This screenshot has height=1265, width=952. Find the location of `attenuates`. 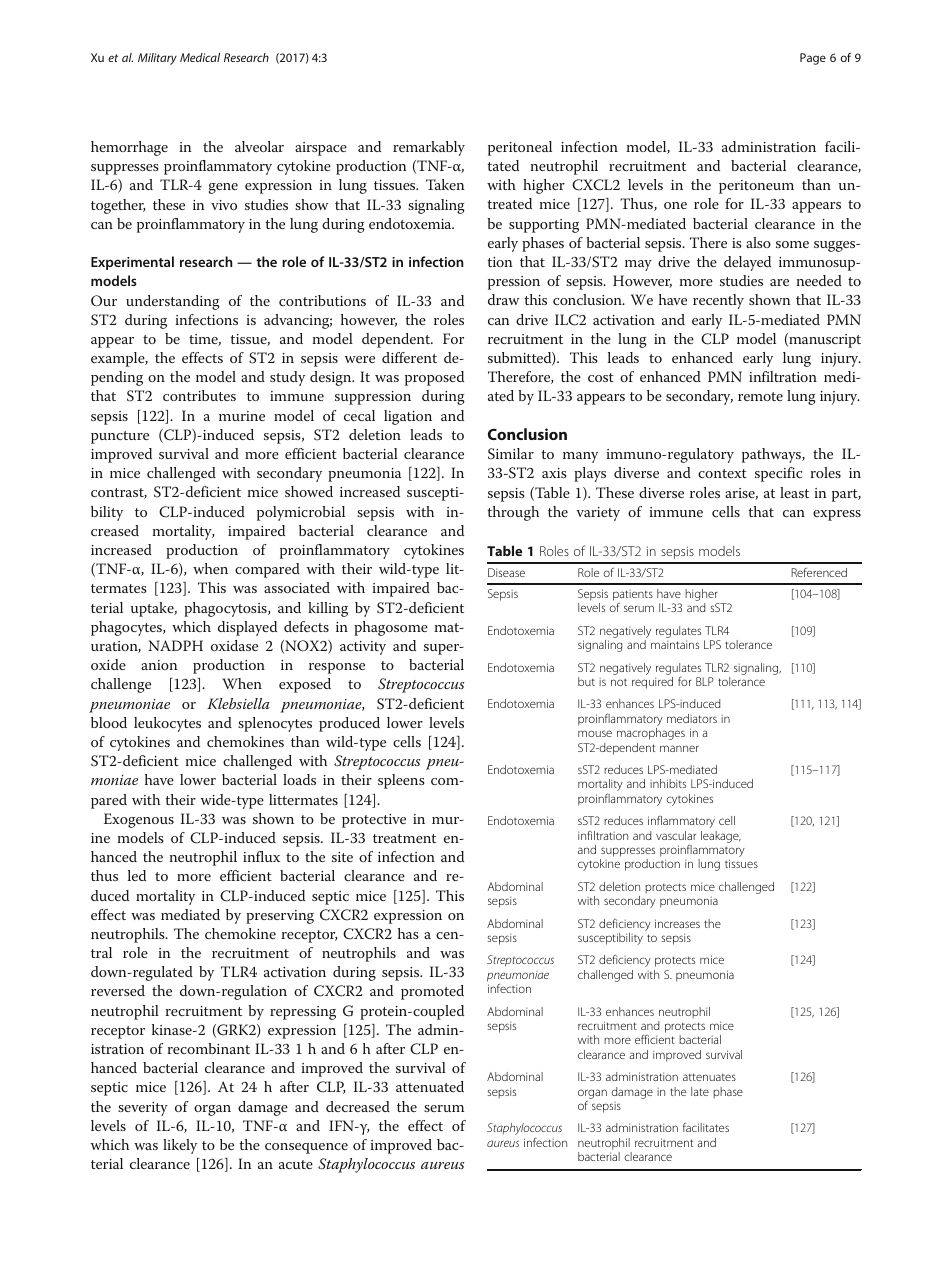

attenuates is located at coordinates (709, 1077).
